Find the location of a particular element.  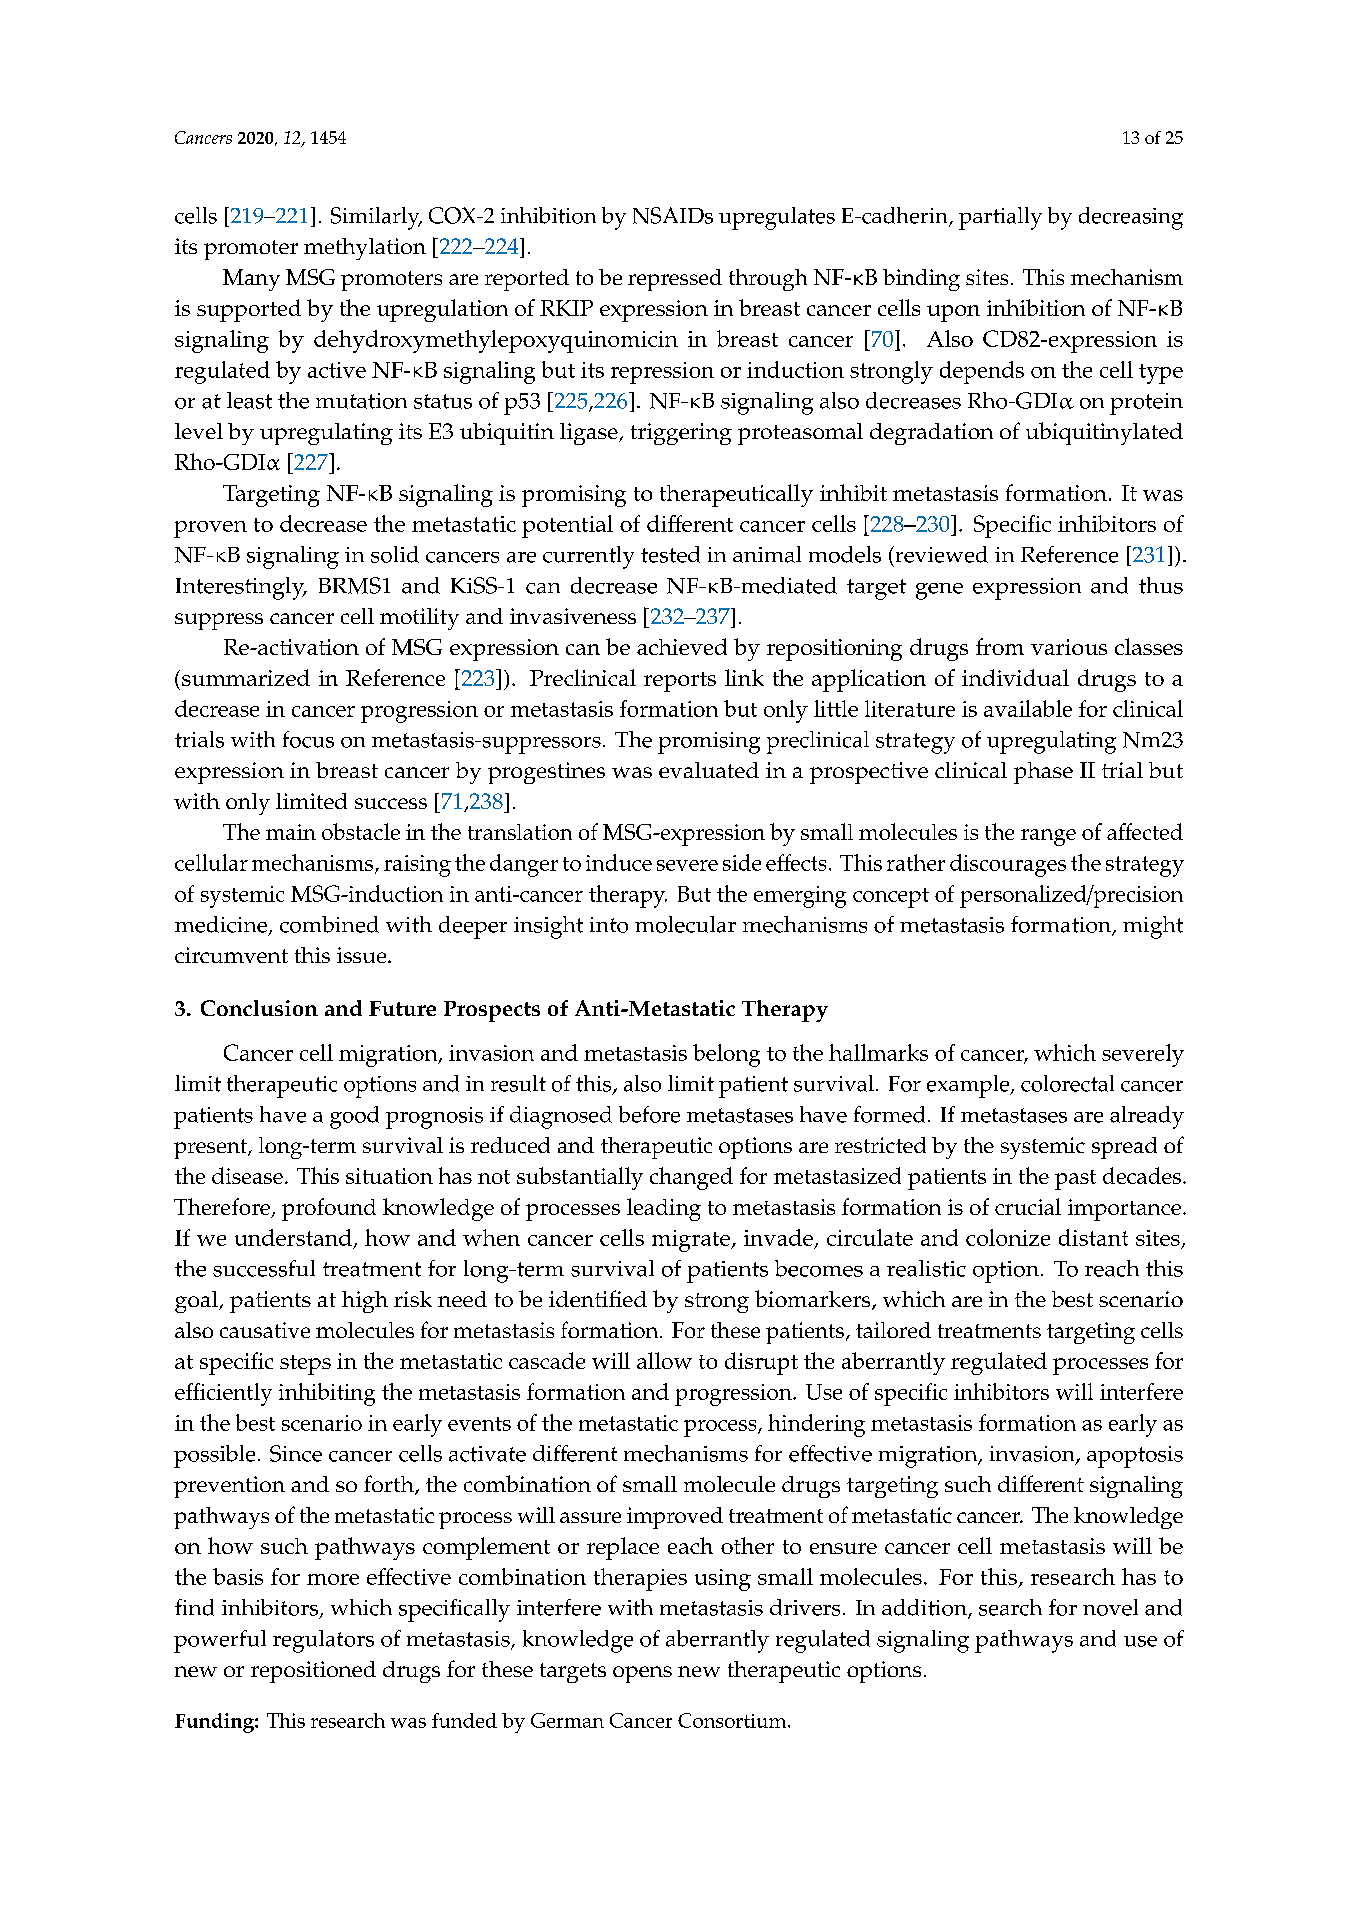

might is located at coordinates (1153, 927).
